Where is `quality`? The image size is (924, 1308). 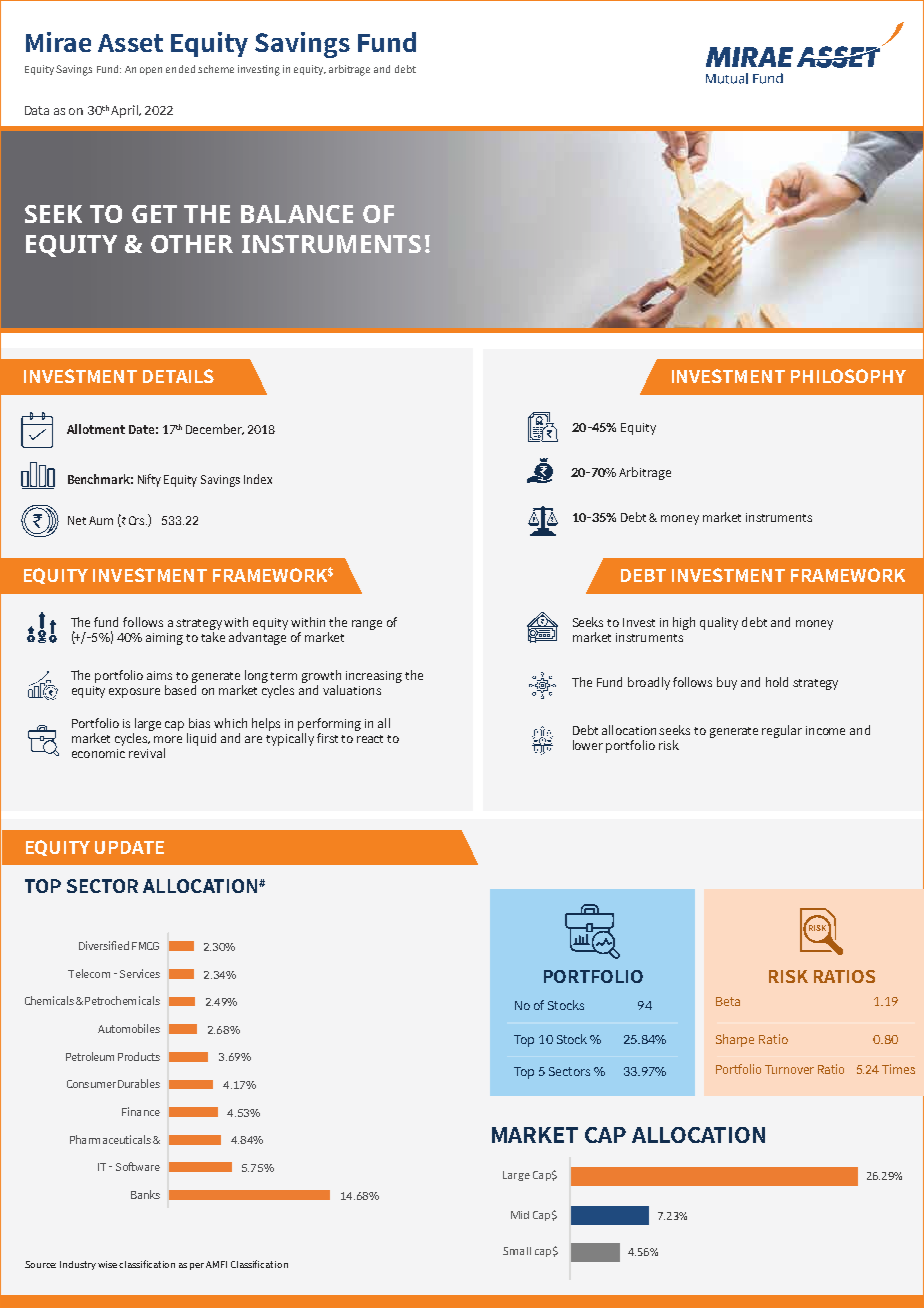 quality is located at coordinates (719, 623).
